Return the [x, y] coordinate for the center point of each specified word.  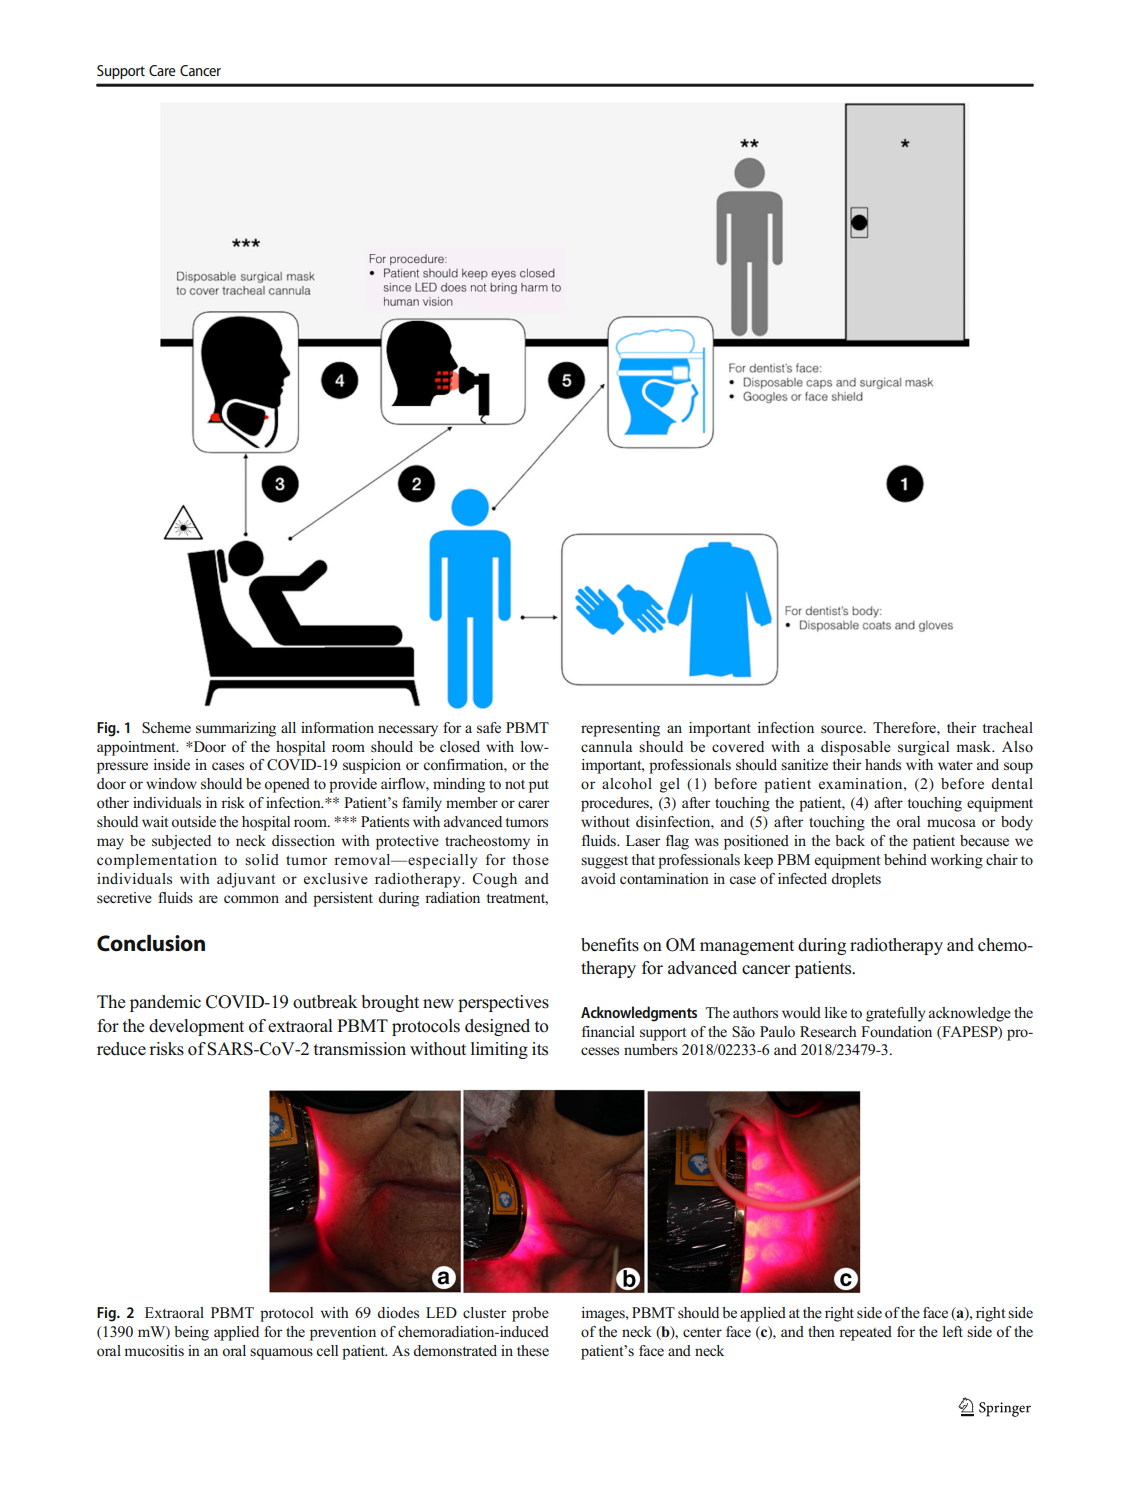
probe [530, 1314]
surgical [923, 748]
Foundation [896, 1032]
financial [608, 1031]
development [196, 1027]
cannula [606, 746]
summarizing [236, 729]
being [191, 1333]
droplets [856, 880]
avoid [598, 879]
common [251, 899]
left [952, 1331]
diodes [398, 1313]
